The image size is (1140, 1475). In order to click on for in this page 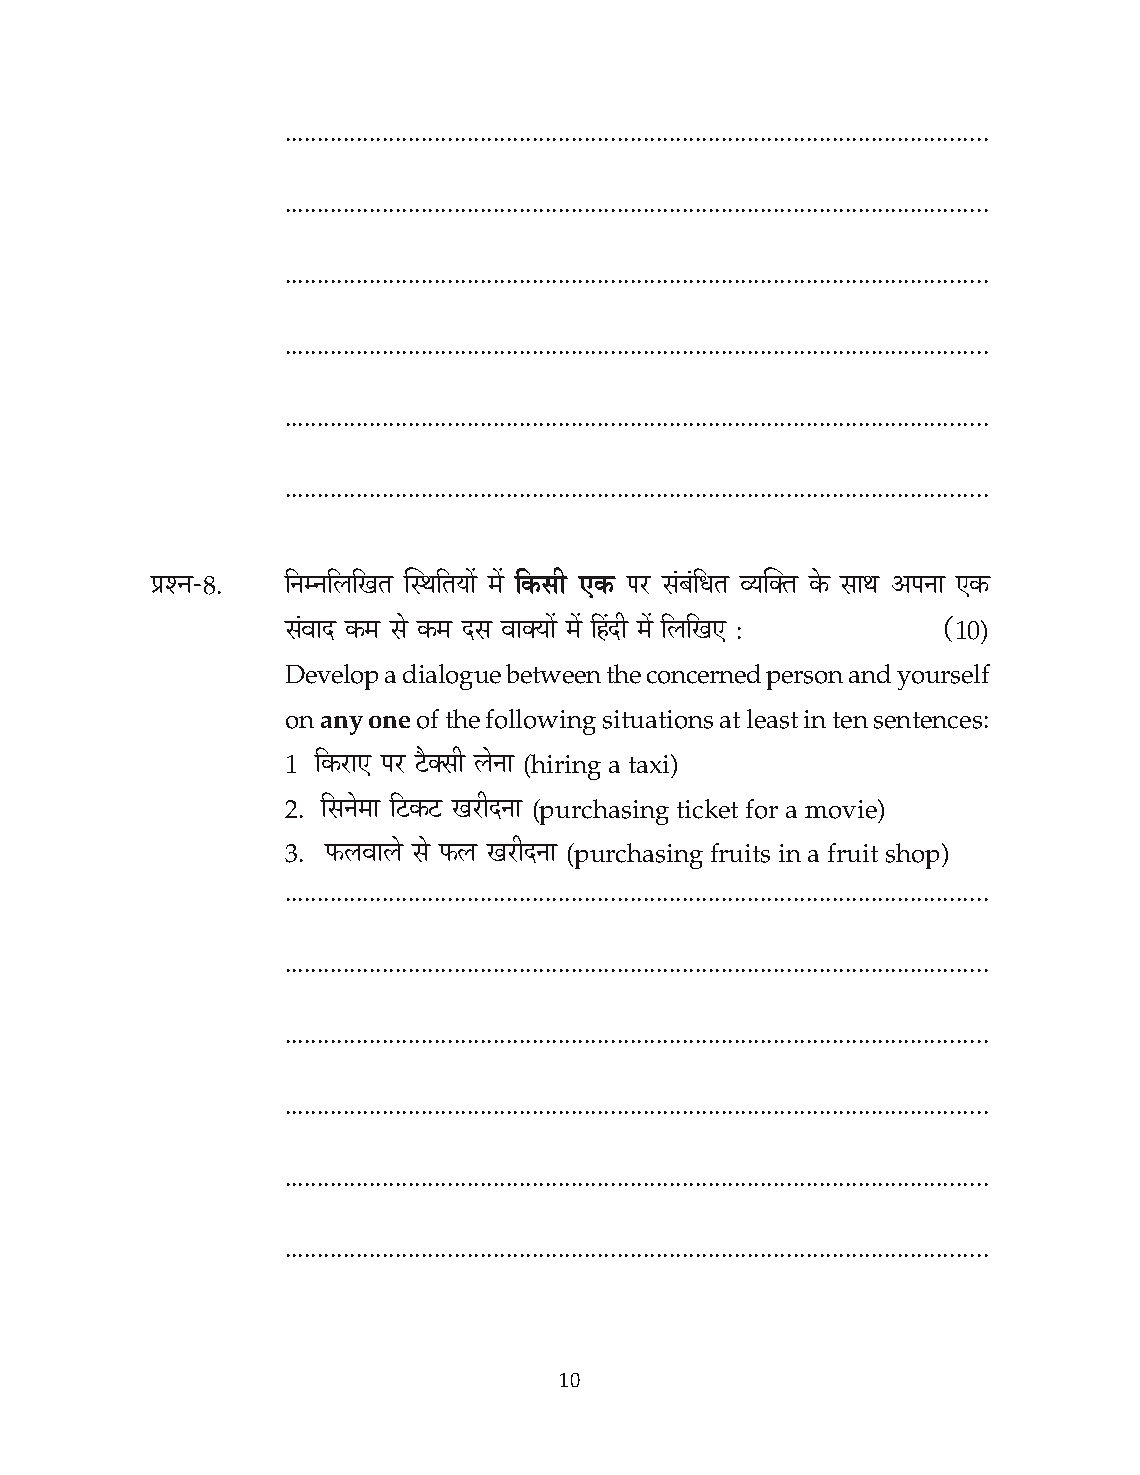, I will do `click(762, 809)`.
